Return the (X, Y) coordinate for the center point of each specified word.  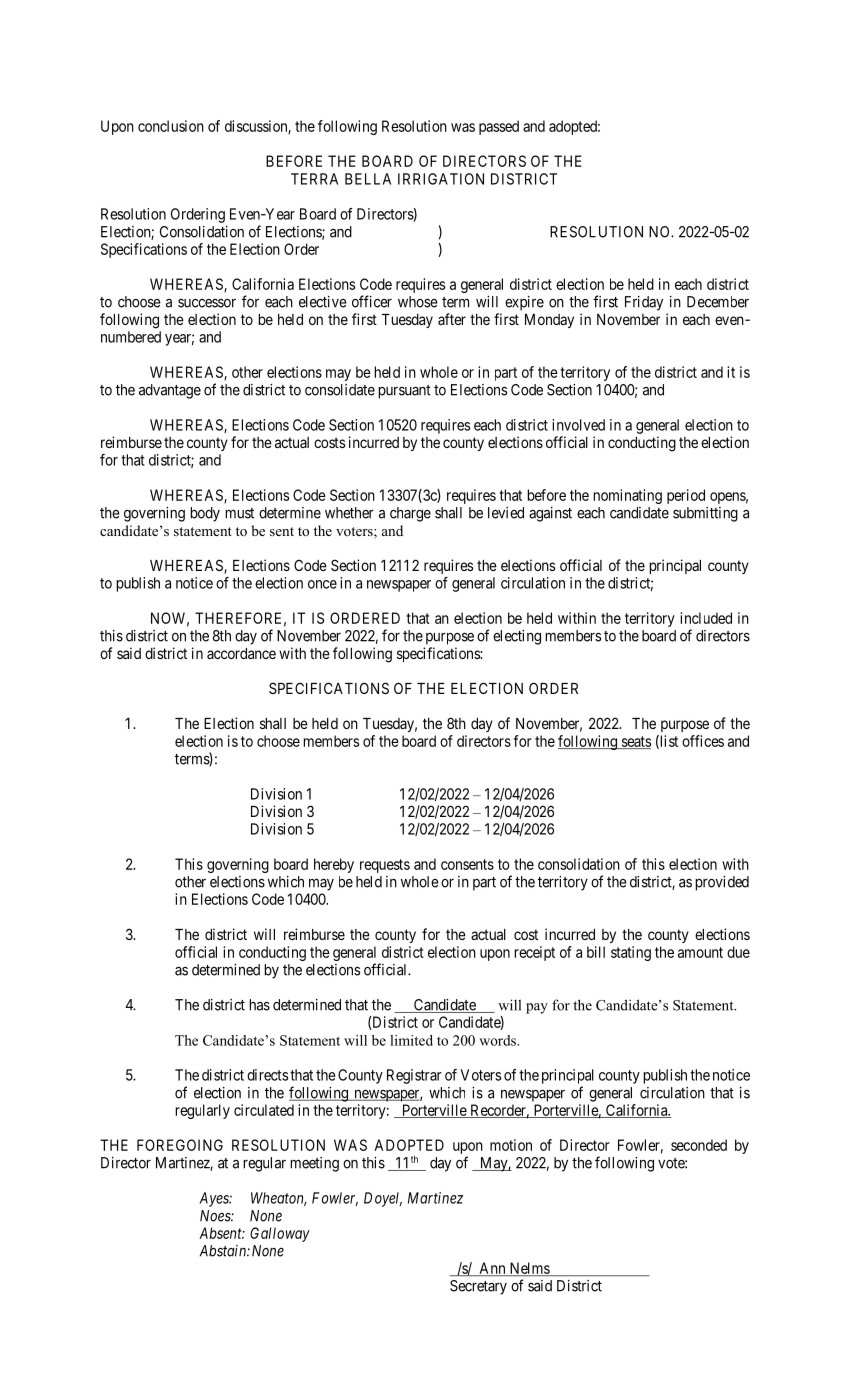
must (239, 513)
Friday (644, 303)
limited (411, 1040)
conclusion (171, 126)
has (259, 1005)
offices (703, 741)
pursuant (404, 392)
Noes (216, 1216)
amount (700, 952)
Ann (492, 1269)
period (686, 496)
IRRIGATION (441, 179)
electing (517, 637)
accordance (241, 653)
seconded (699, 1145)
